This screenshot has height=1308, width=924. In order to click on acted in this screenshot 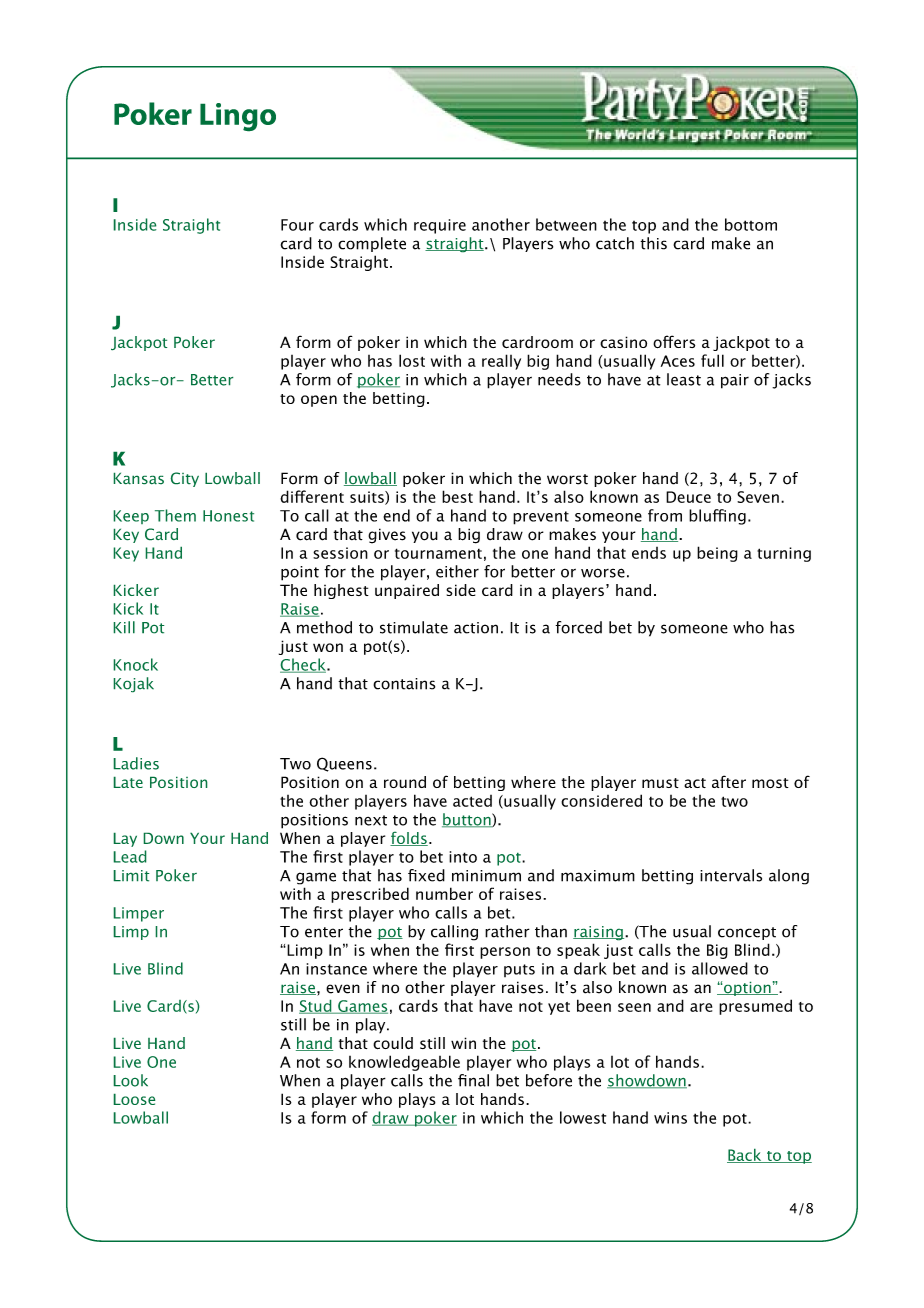, I will do `click(472, 801)`.
